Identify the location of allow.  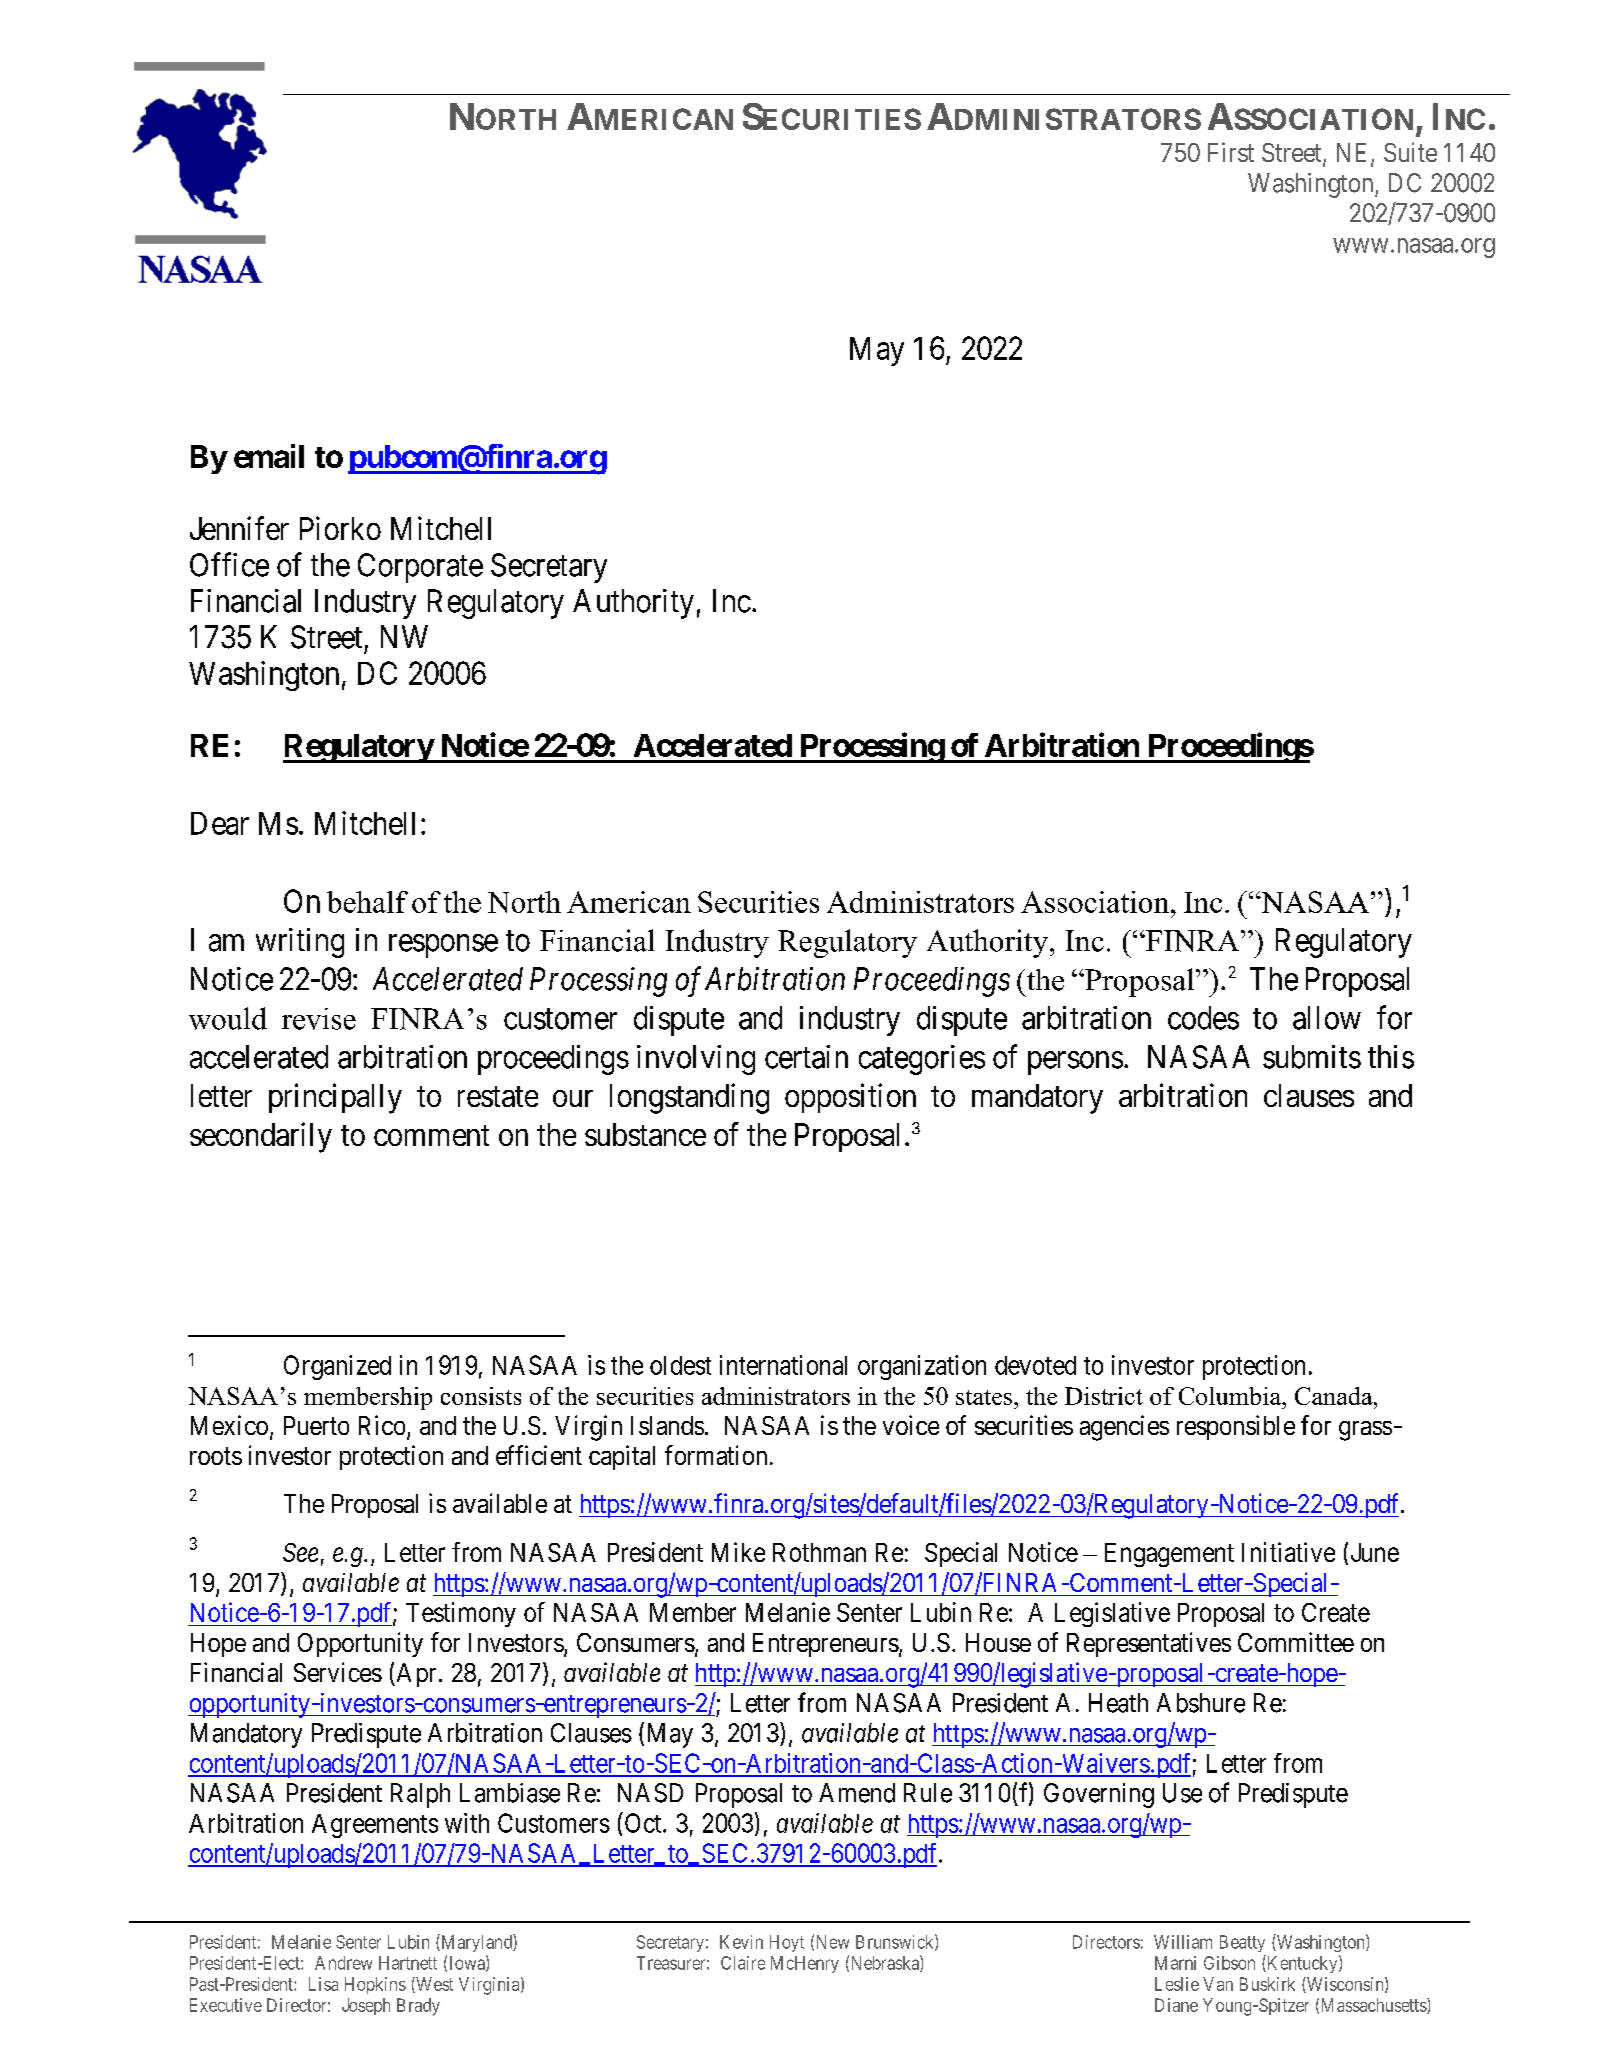
(1327, 1018).
